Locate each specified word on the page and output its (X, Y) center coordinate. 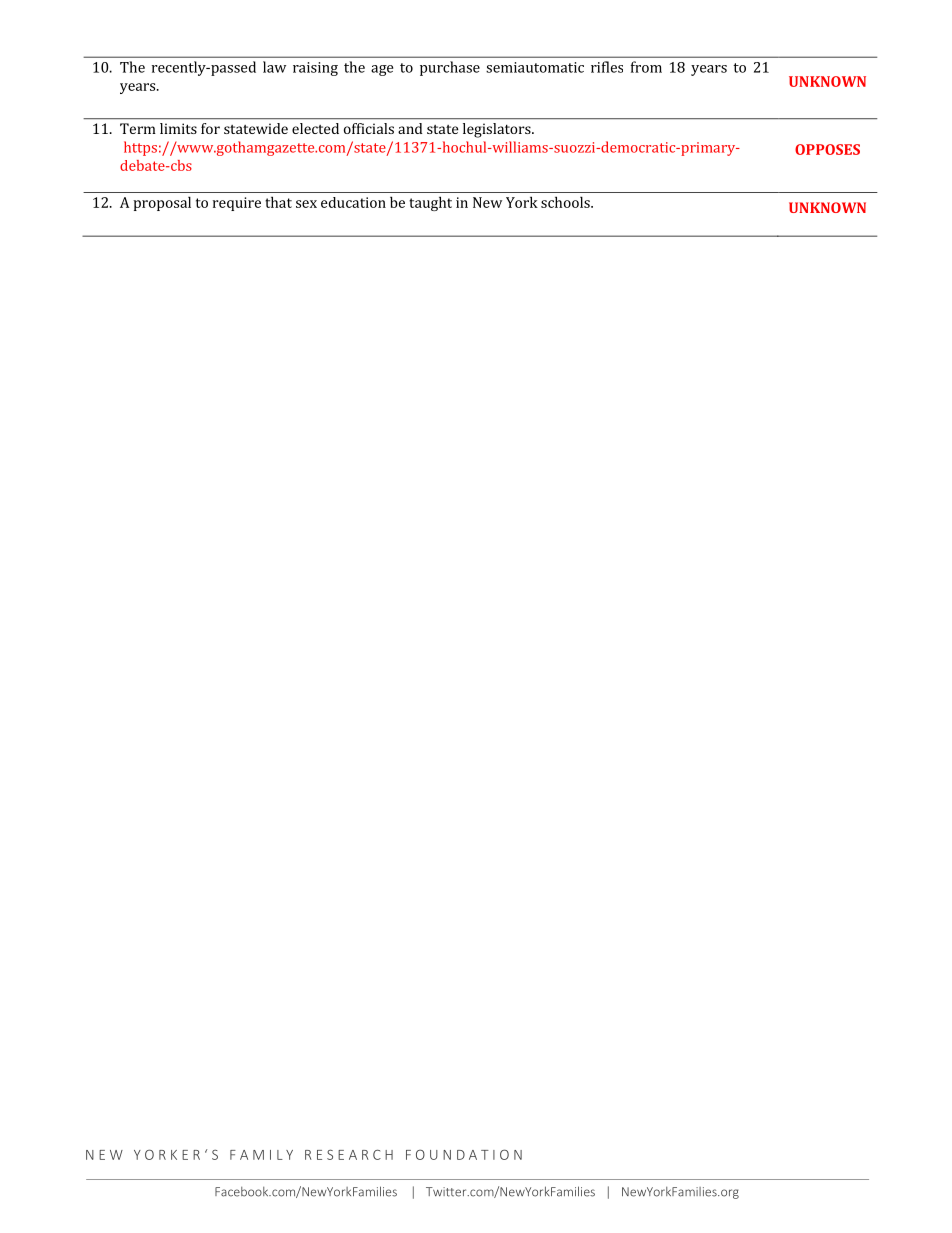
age (382, 70)
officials (369, 128)
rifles (607, 67)
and (410, 128)
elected (315, 128)
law (274, 67)
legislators (498, 130)
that (278, 202)
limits (178, 128)
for (210, 128)
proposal (162, 203)
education (353, 202)
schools (566, 202)
